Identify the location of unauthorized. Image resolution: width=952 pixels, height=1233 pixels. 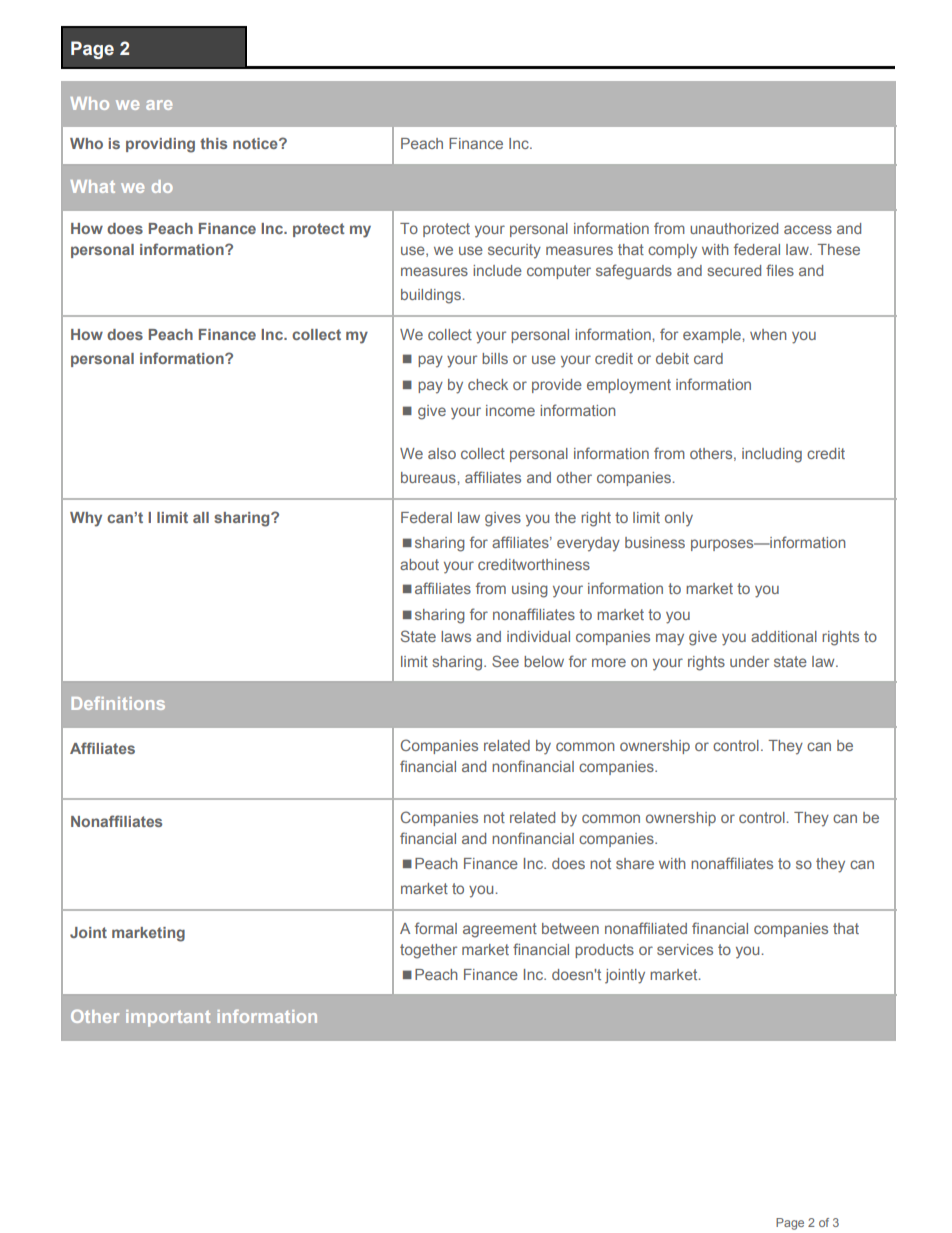
(734, 228).
